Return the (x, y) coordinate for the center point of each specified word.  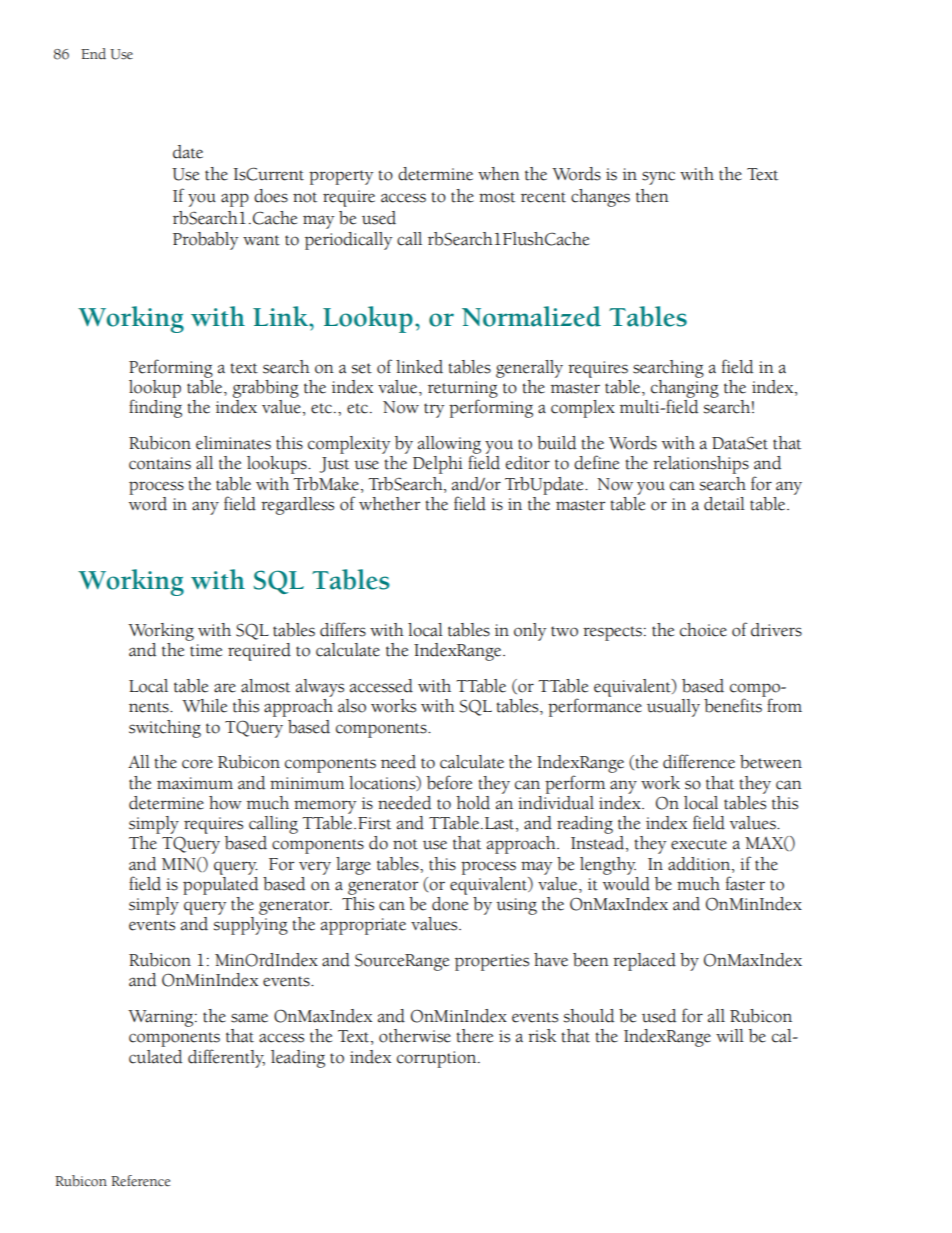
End (93, 54)
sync (658, 178)
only (530, 632)
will (730, 1035)
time (206, 650)
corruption (438, 1059)
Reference (140, 1181)
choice (703, 630)
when (499, 174)
